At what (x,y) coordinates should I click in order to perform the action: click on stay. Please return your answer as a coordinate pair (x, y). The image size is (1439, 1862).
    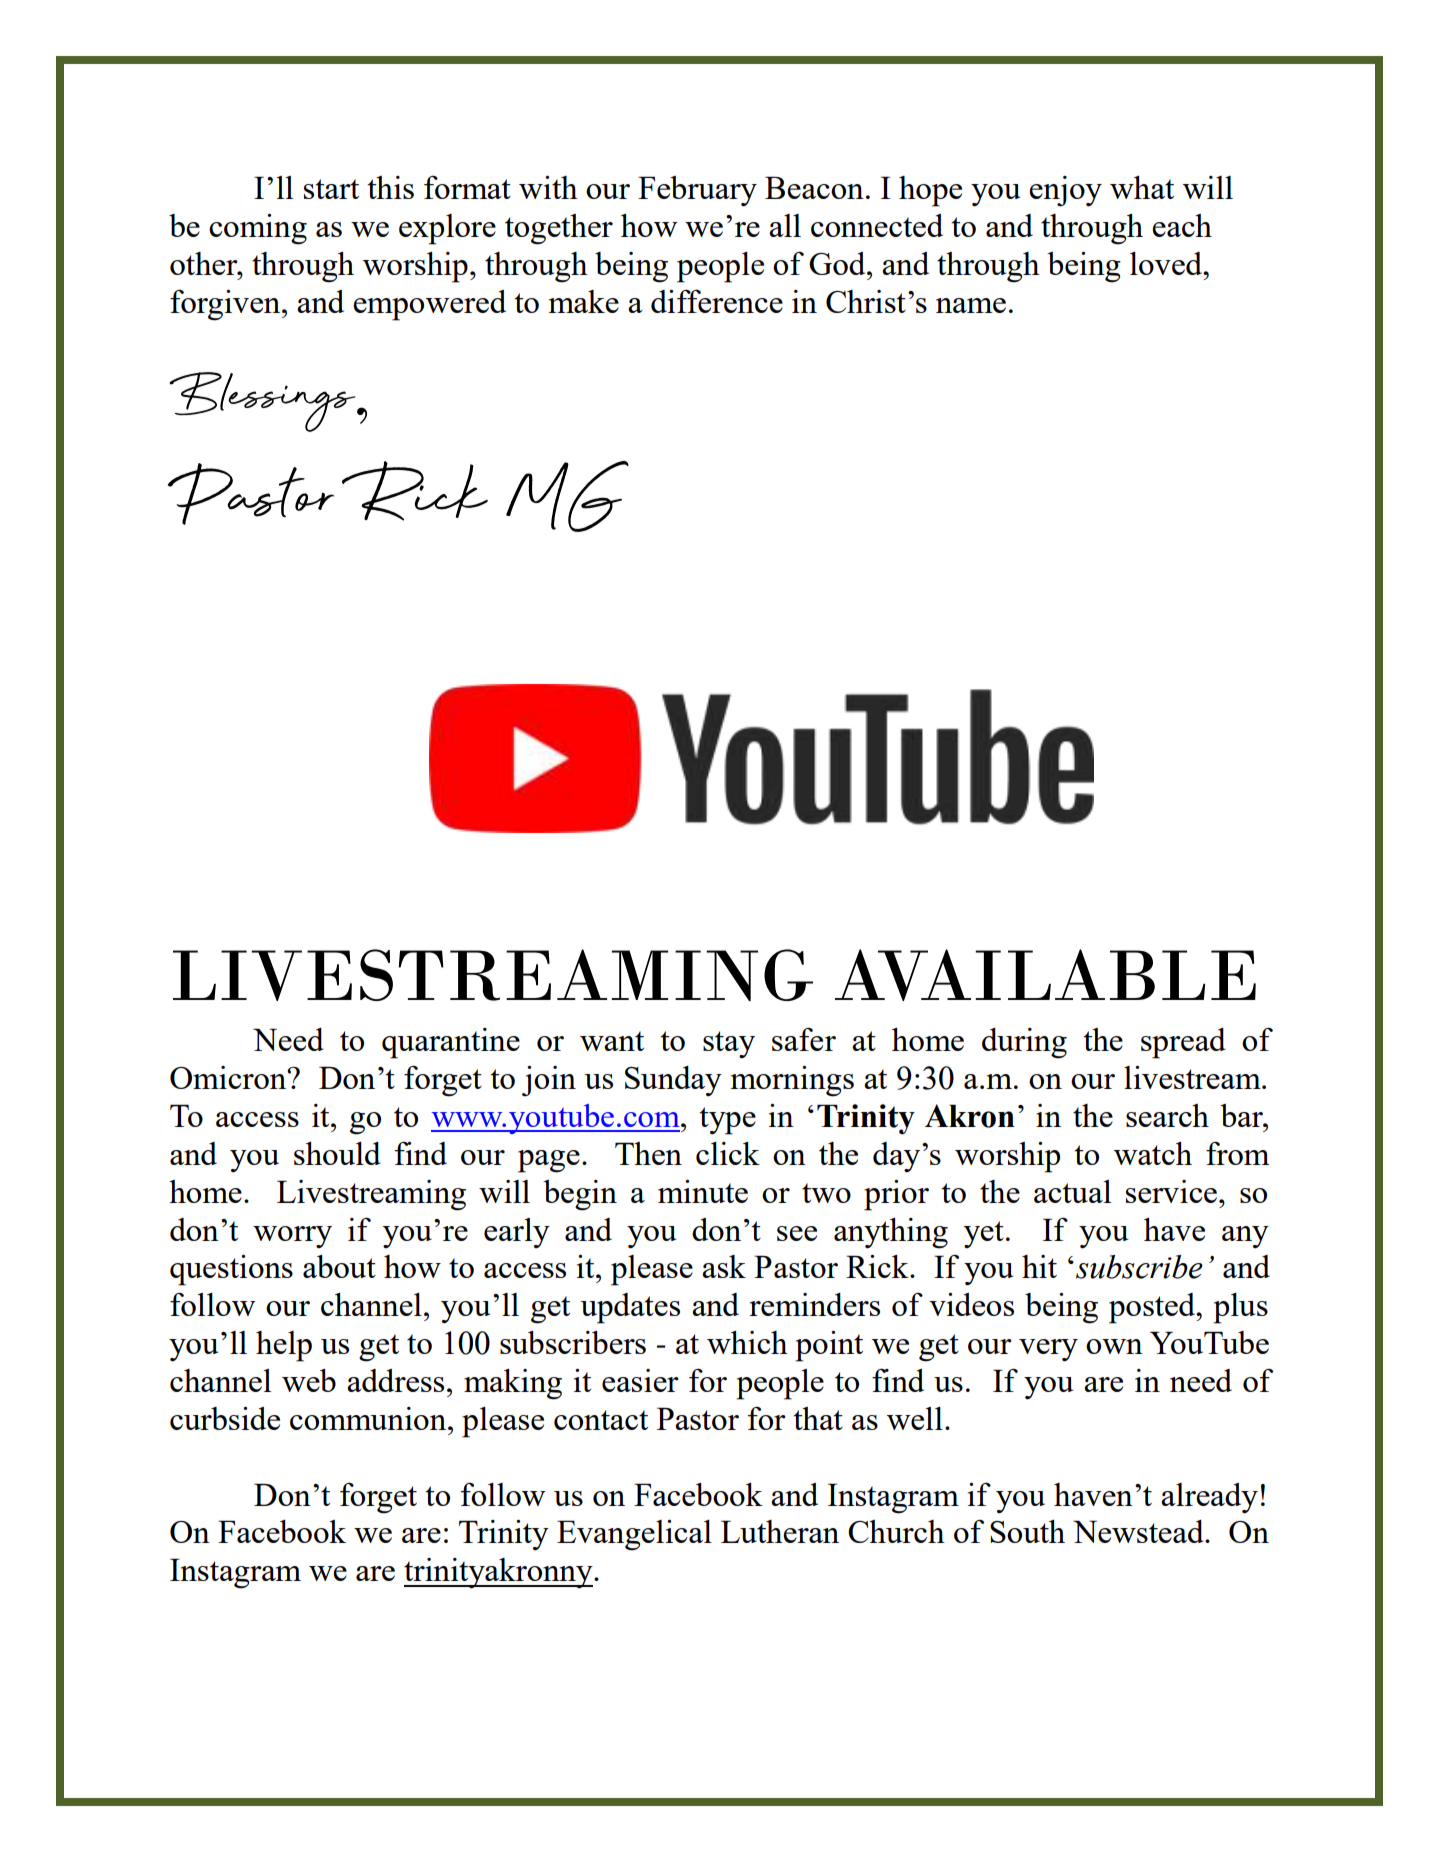
    Looking at the image, I should click on (729, 1045).
